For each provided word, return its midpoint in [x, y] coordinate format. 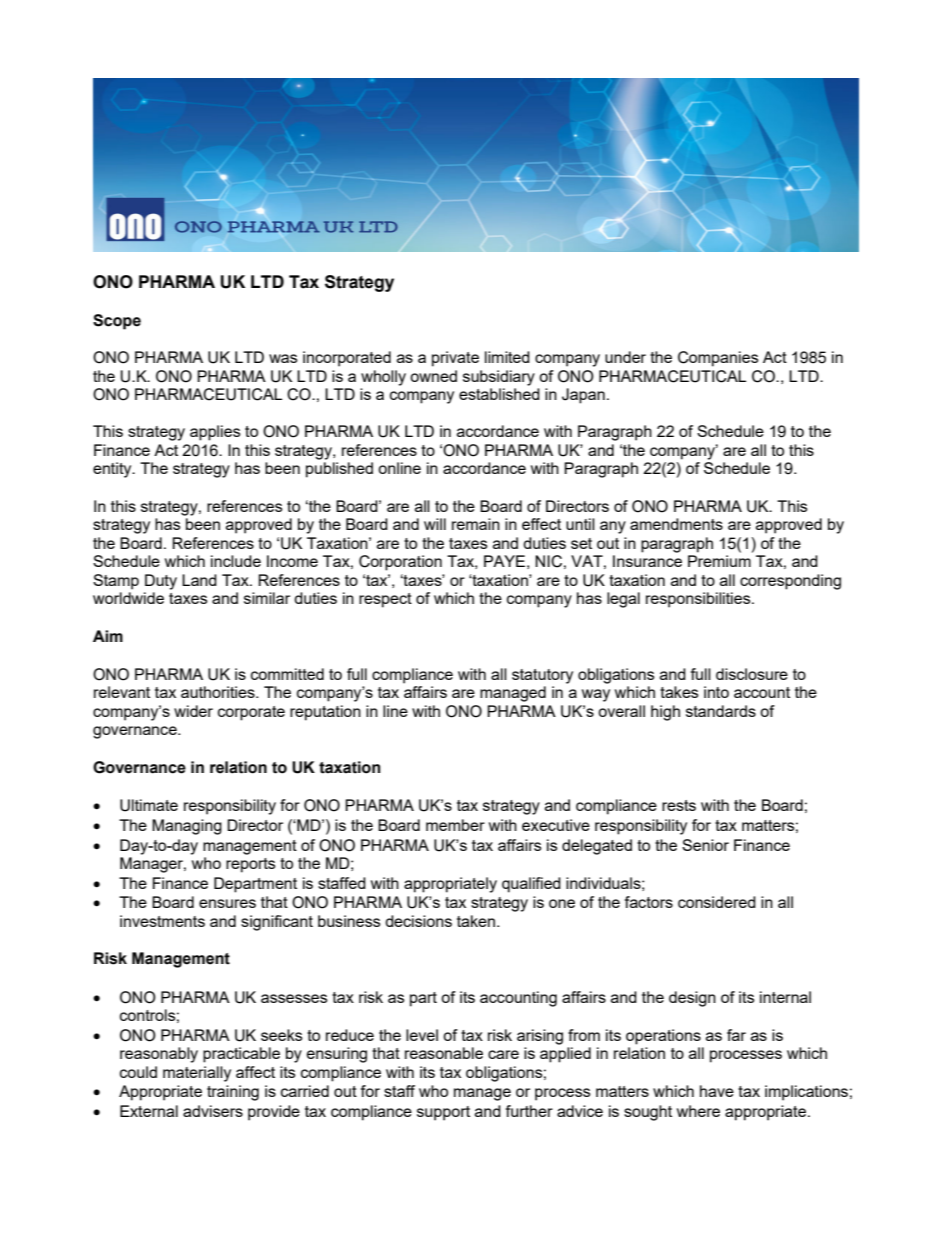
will [435, 524]
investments [162, 921]
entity [113, 470]
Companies [718, 359]
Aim [108, 636]
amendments [676, 524]
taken [477, 921]
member [455, 825]
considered [717, 902]
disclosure [752, 674]
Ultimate [149, 805]
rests [679, 805]
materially [197, 1074]
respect [385, 600]
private [455, 359]
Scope [117, 322]
